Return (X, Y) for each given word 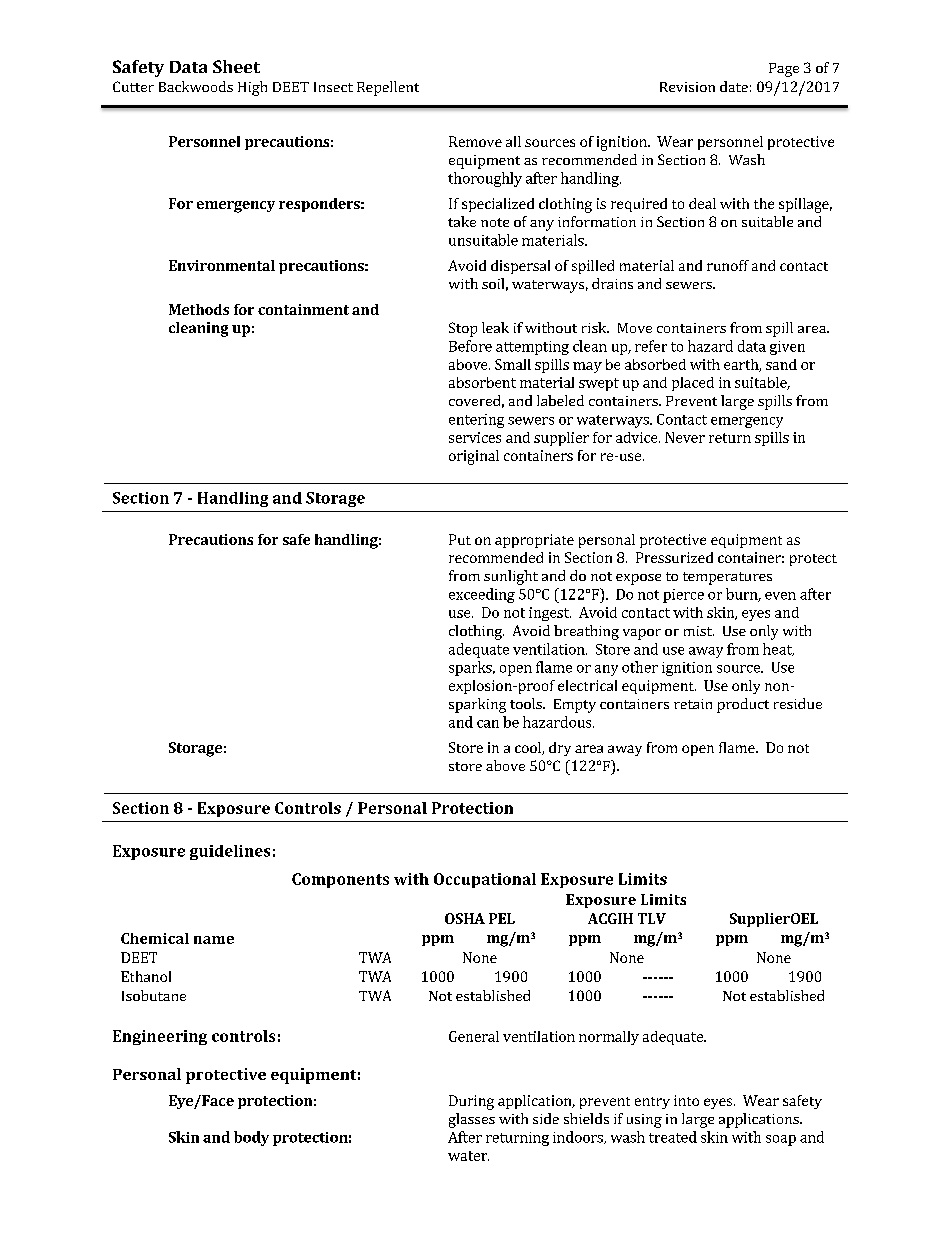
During (471, 1102)
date (734, 86)
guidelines (230, 852)
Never (685, 437)
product (743, 705)
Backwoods (196, 86)
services (475, 437)
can (488, 724)
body (251, 1138)
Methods (199, 309)
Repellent (388, 88)
